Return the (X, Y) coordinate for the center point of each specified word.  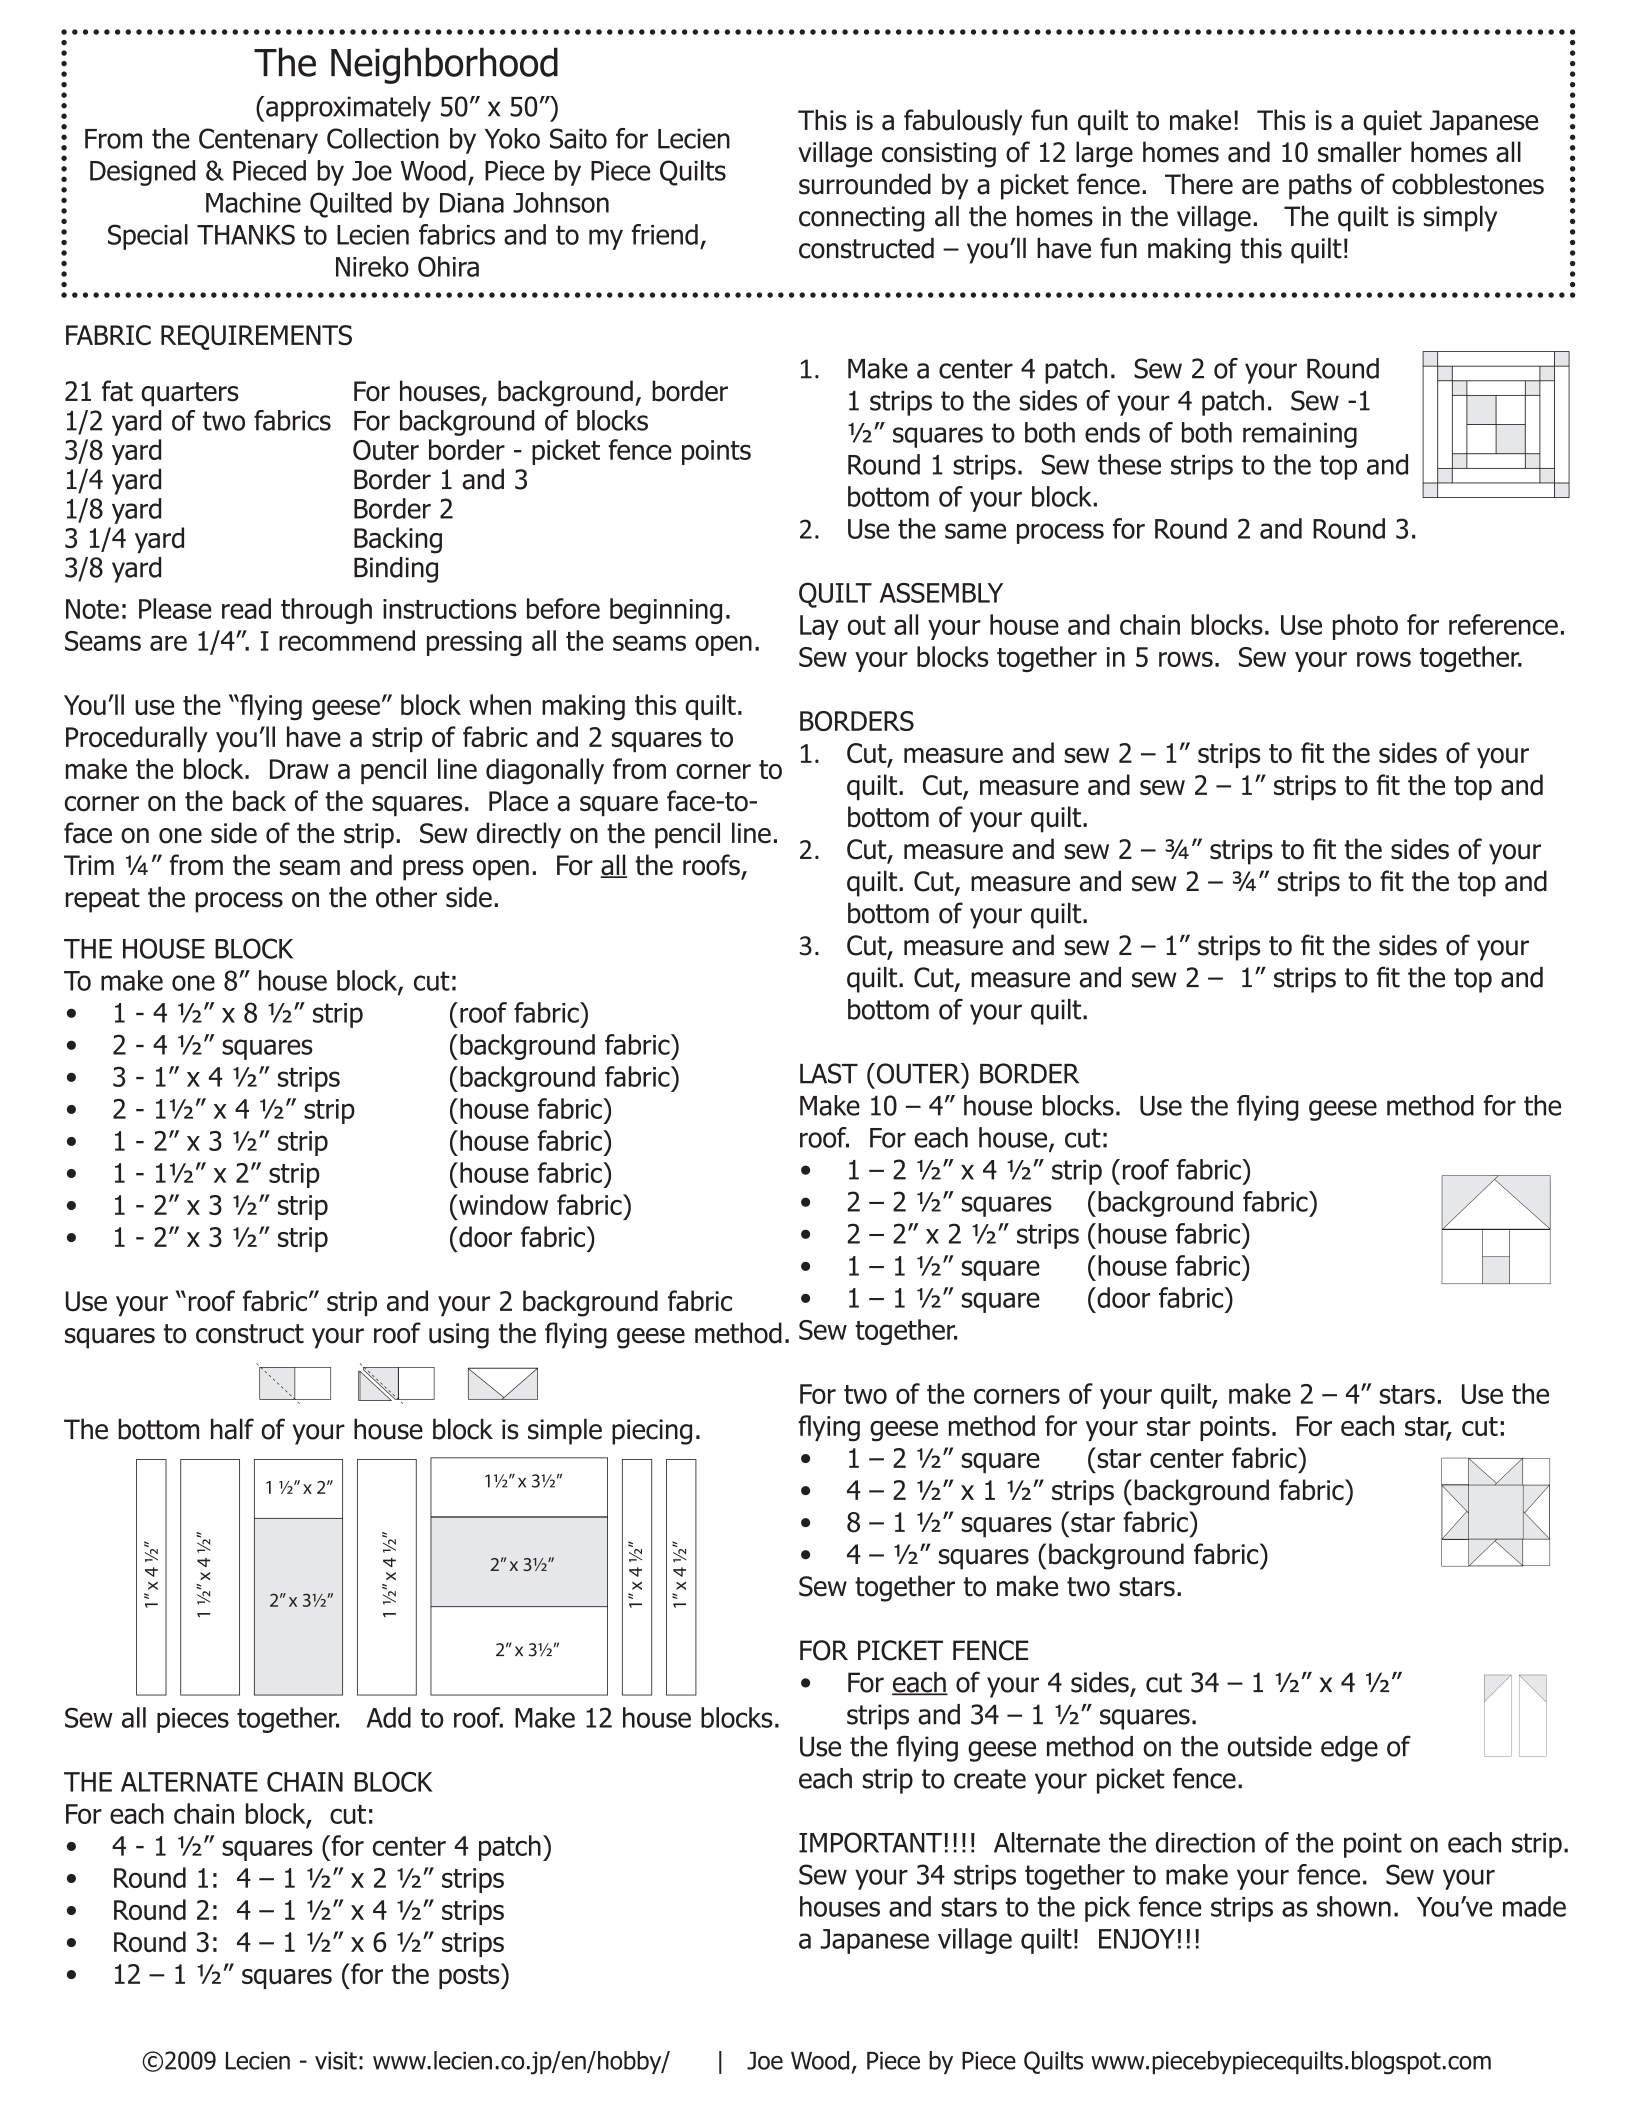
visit (336, 2060)
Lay (819, 627)
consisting (939, 155)
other (406, 897)
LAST (829, 1073)
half (232, 1429)
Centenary (258, 141)
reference (1503, 624)
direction (1205, 1842)
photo (1365, 627)
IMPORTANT (870, 1842)
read (246, 608)
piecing (652, 1432)
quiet (1392, 123)
